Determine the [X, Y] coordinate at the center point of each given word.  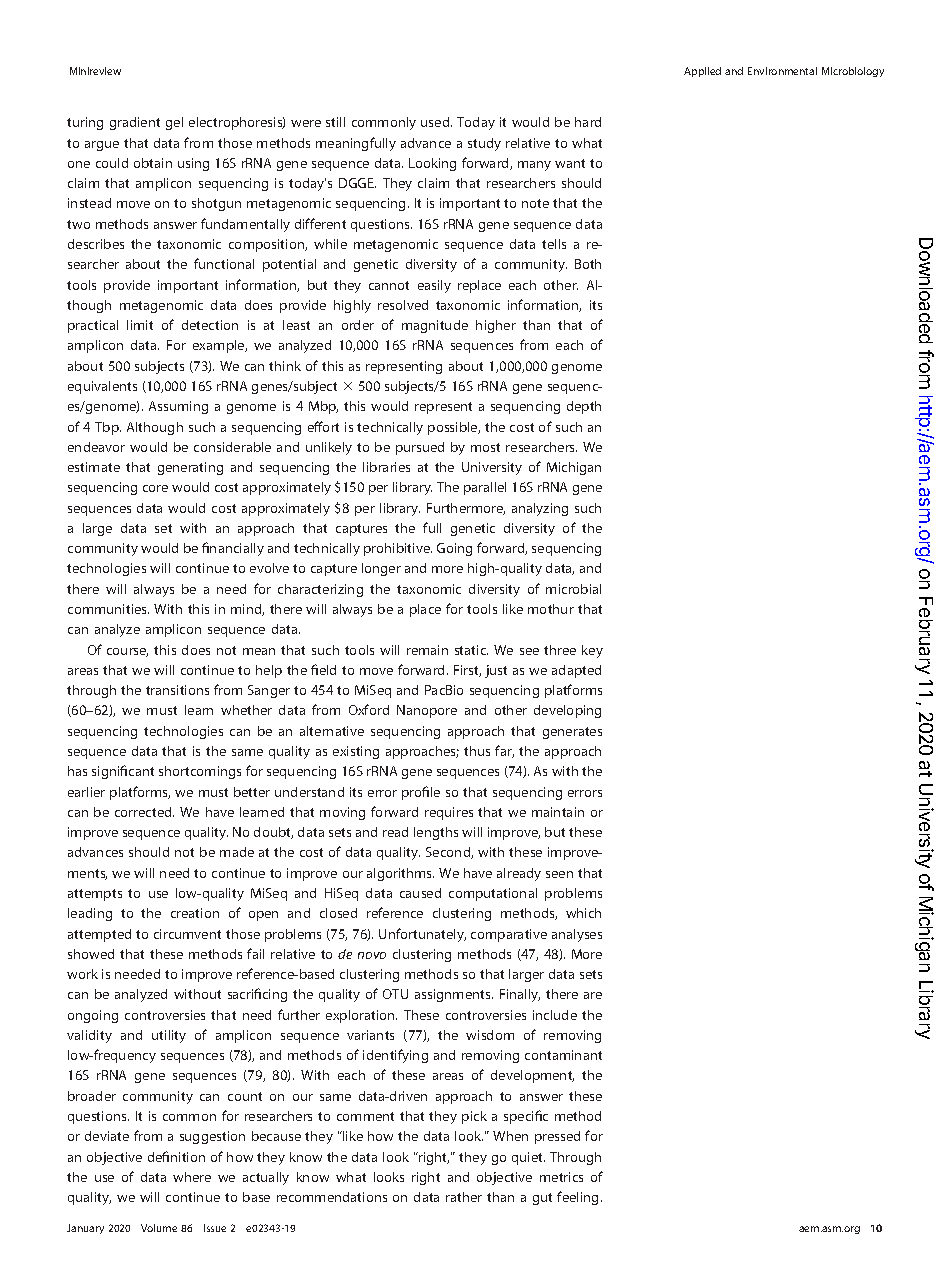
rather [464, 1197]
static [471, 650]
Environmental [782, 71]
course [127, 652]
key [592, 651]
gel [174, 123]
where [192, 1177]
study [484, 144]
